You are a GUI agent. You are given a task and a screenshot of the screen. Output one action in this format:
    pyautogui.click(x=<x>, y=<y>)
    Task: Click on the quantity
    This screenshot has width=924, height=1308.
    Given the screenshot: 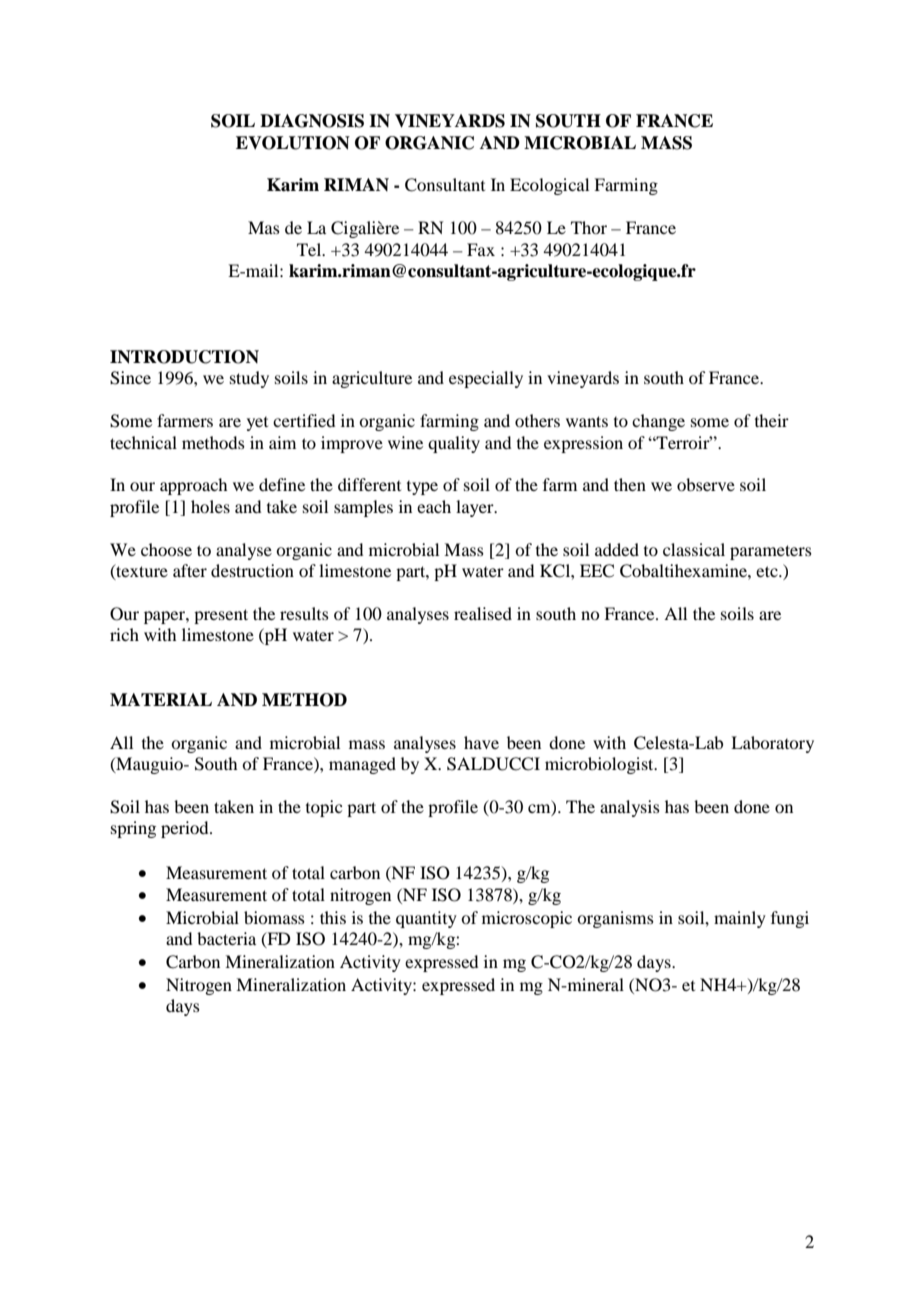 What is the action you would take?
    pyautogui.click(x=426, y=919)
